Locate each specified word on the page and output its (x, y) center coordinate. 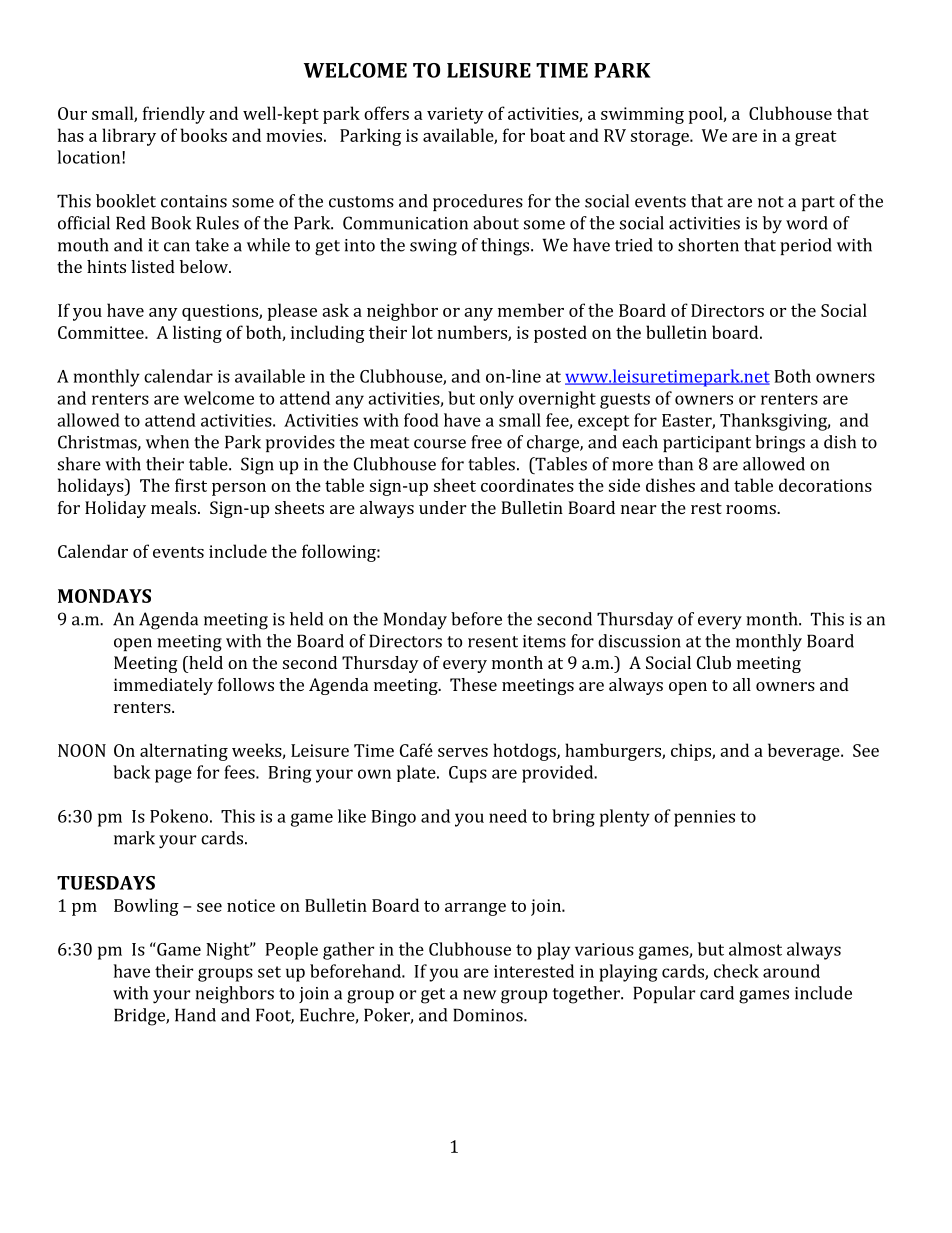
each (640, 442)
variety (455, 115)
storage (661, 138)
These (473, 684)
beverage (805, 752)
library (129, 137)
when (167, 442)
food (421, 420)
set (269, 972)
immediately (163, 686)
